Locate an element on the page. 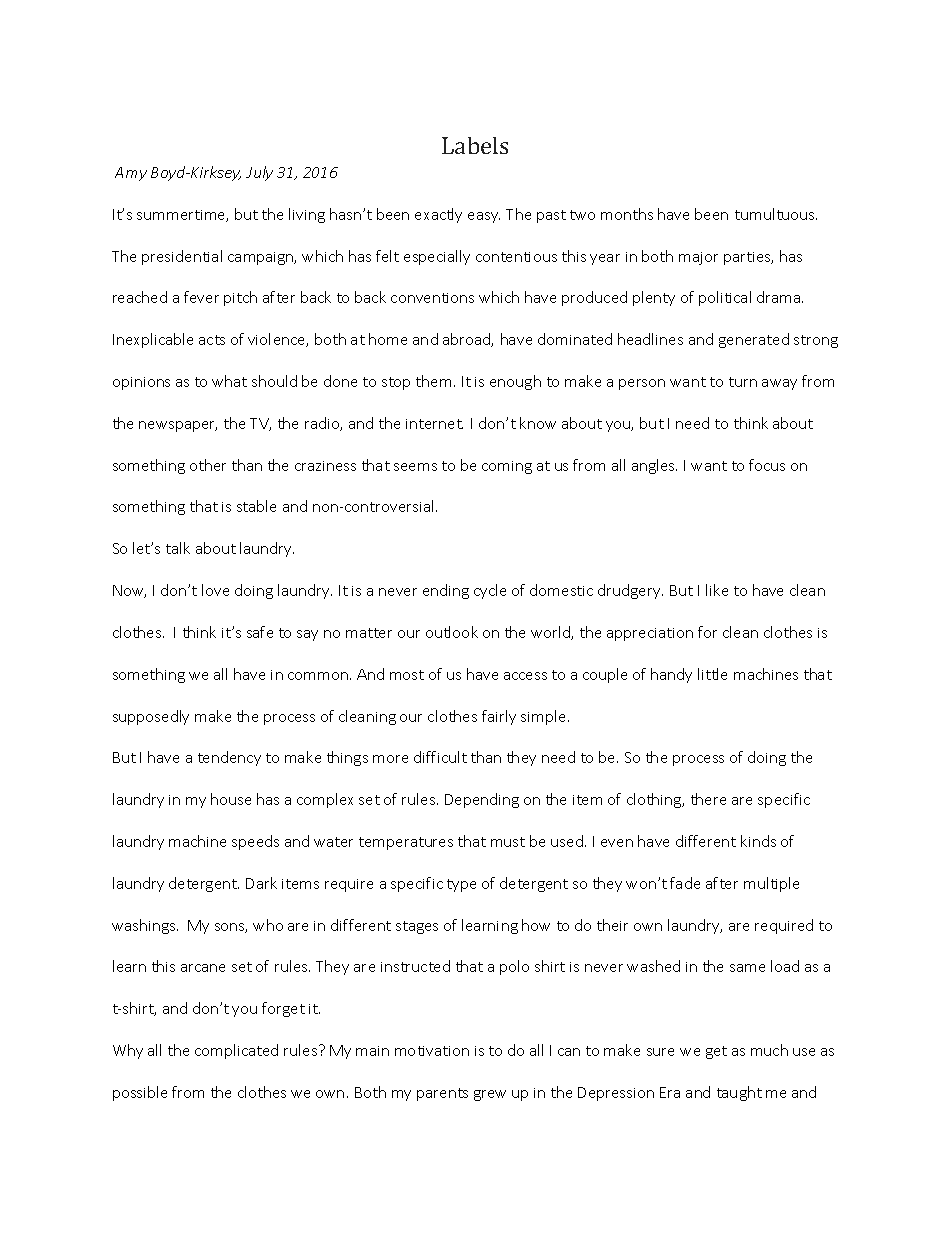  must is located at coordinates (508, 842).
